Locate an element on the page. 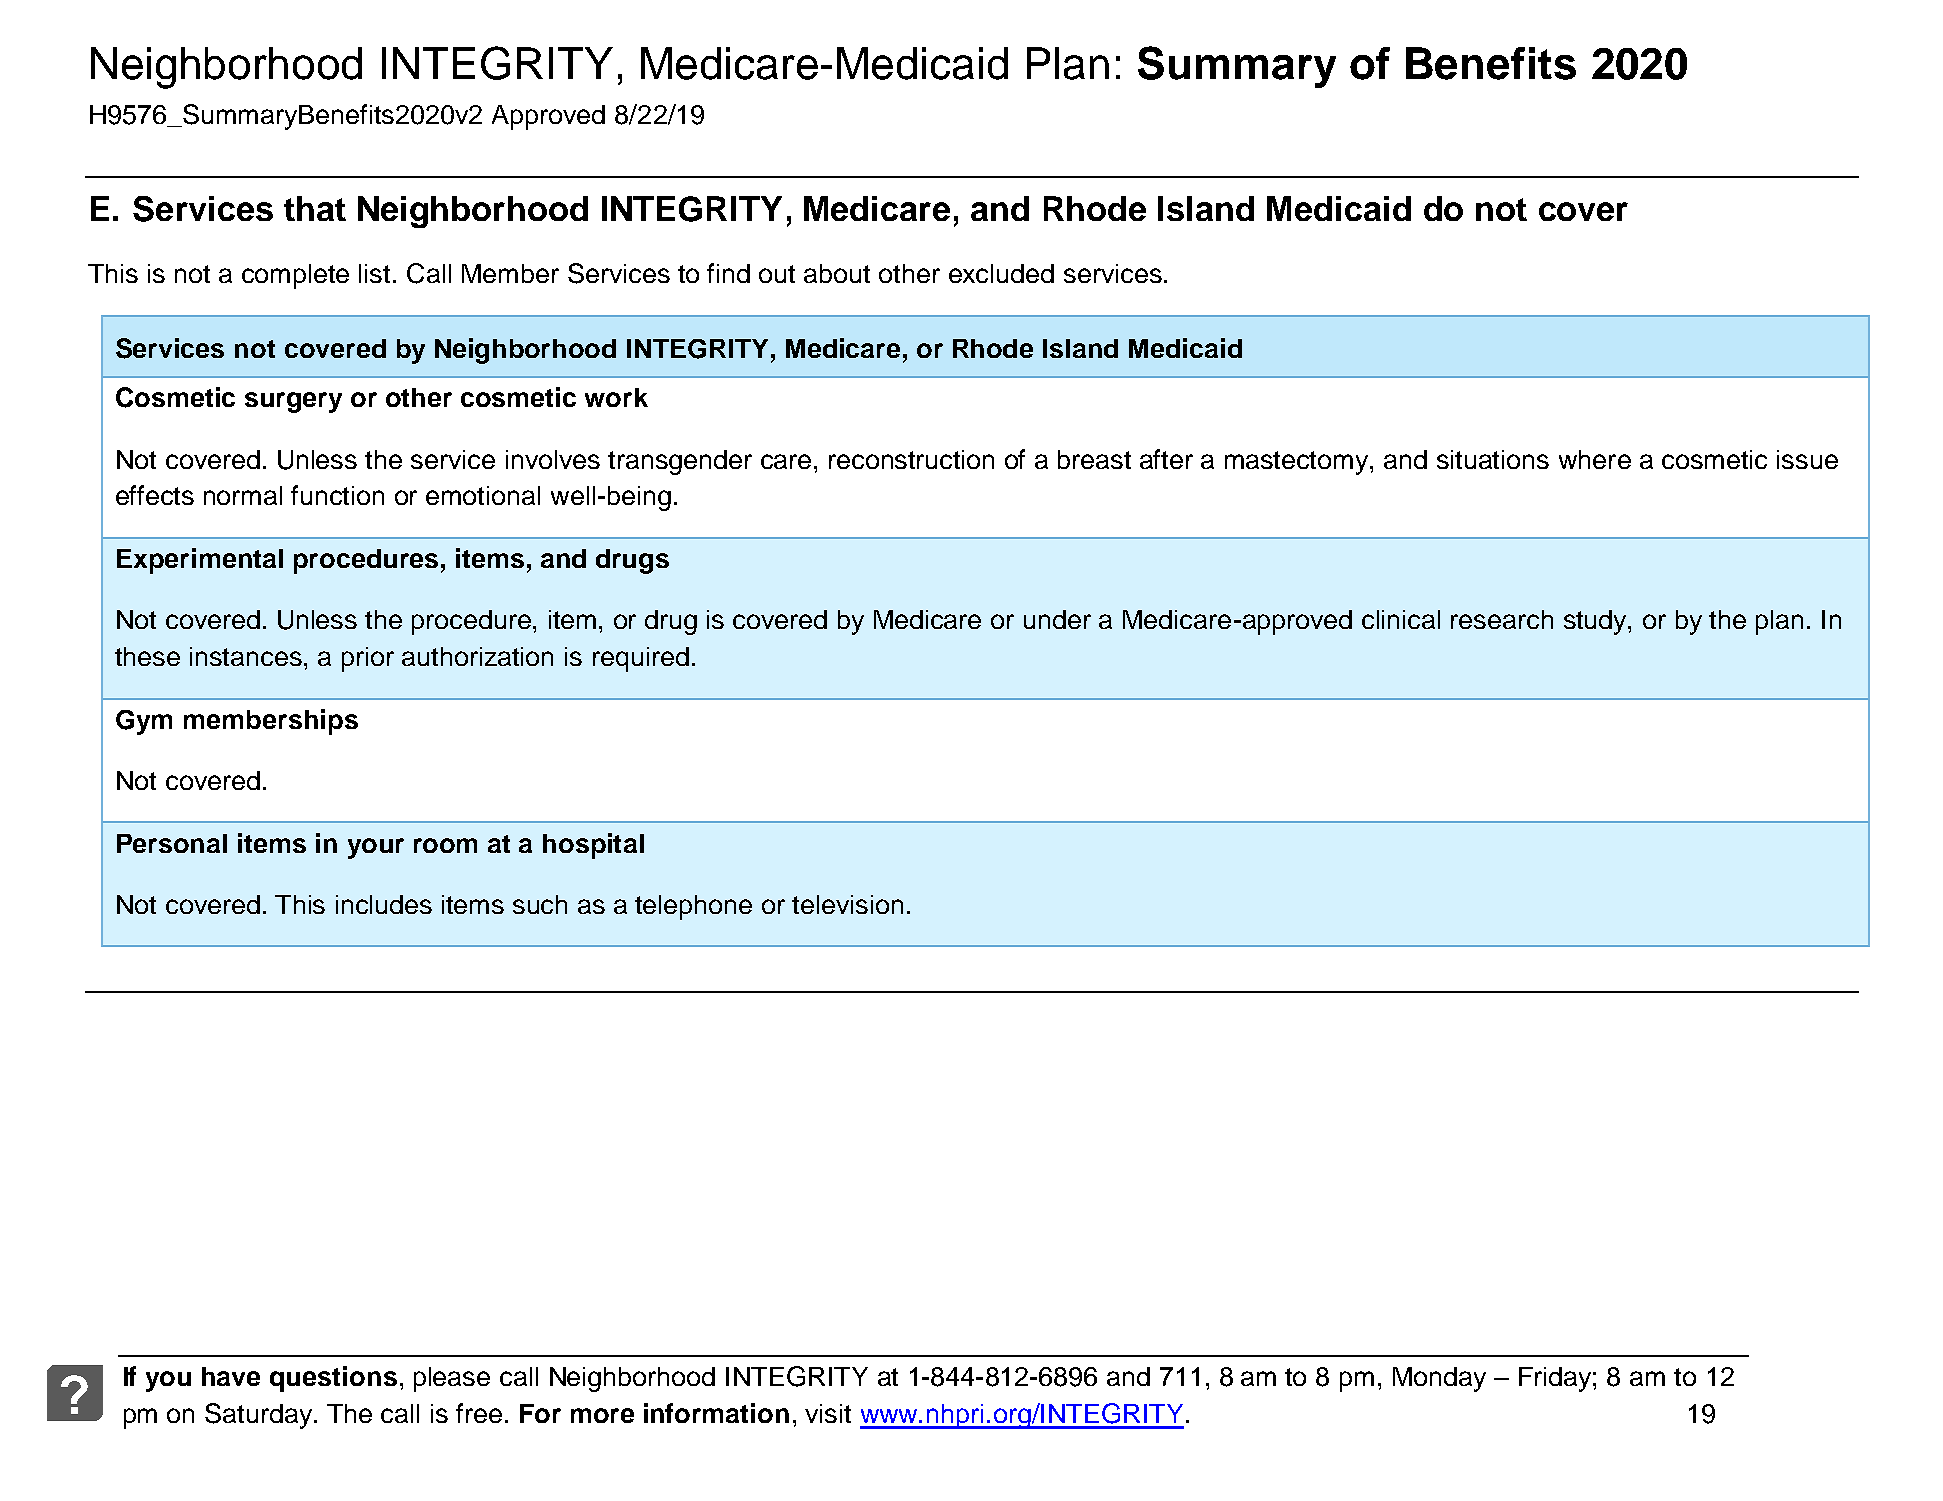  your is located at coordinates (376, 848).
